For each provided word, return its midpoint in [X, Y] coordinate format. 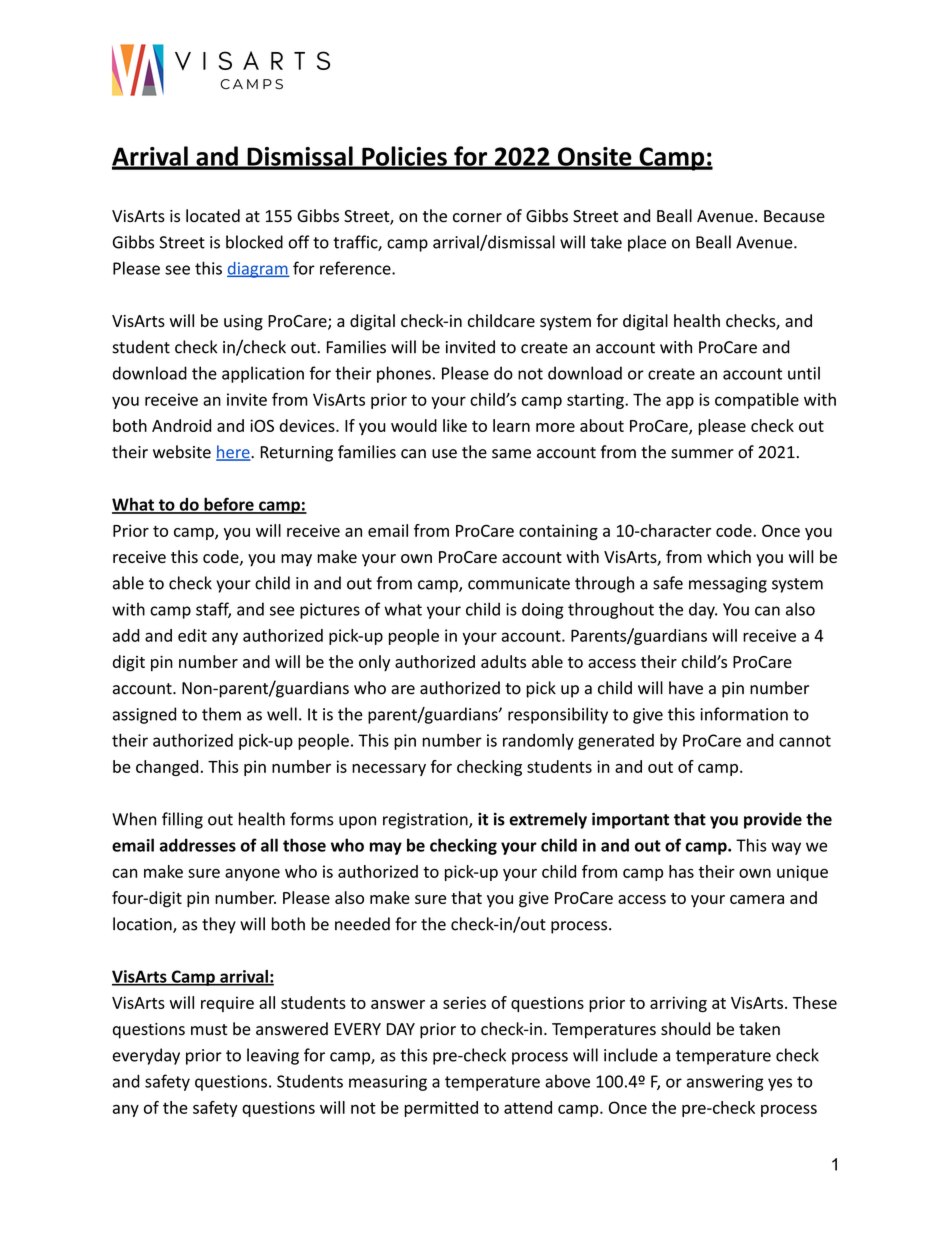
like [455, 425]
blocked [254, 242]
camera [757, 899]
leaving [273, 1056]
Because [794, 216]
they [219, 925]
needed [362, 924]
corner [477, 218]
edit [192, 635]
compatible [757, 401]
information [744, 714]
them [221, 714]
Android [181, 425]
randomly [538, 741]
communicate [519, 583]
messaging [728, 585]
